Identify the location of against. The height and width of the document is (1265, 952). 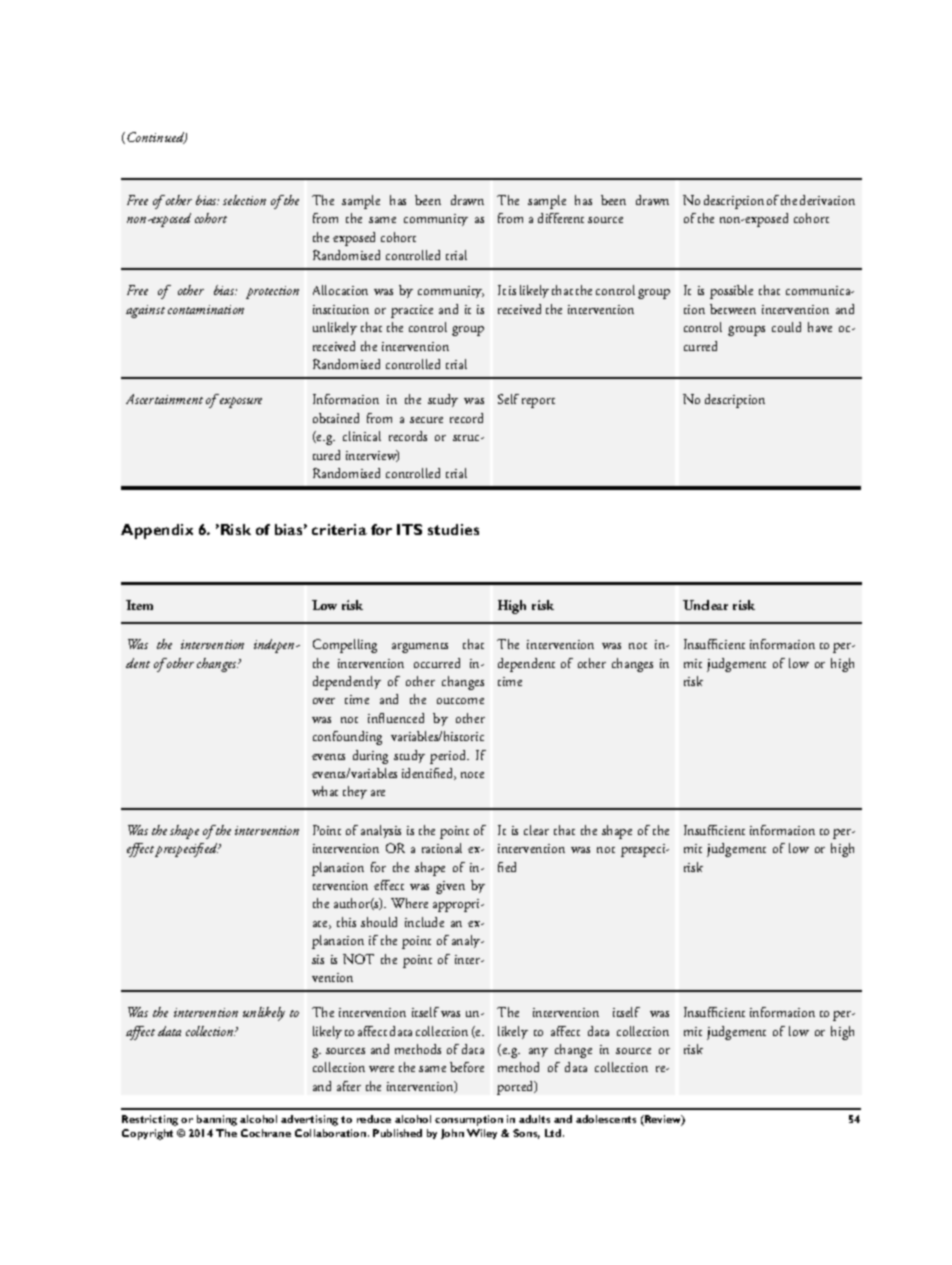
(145, 311).
